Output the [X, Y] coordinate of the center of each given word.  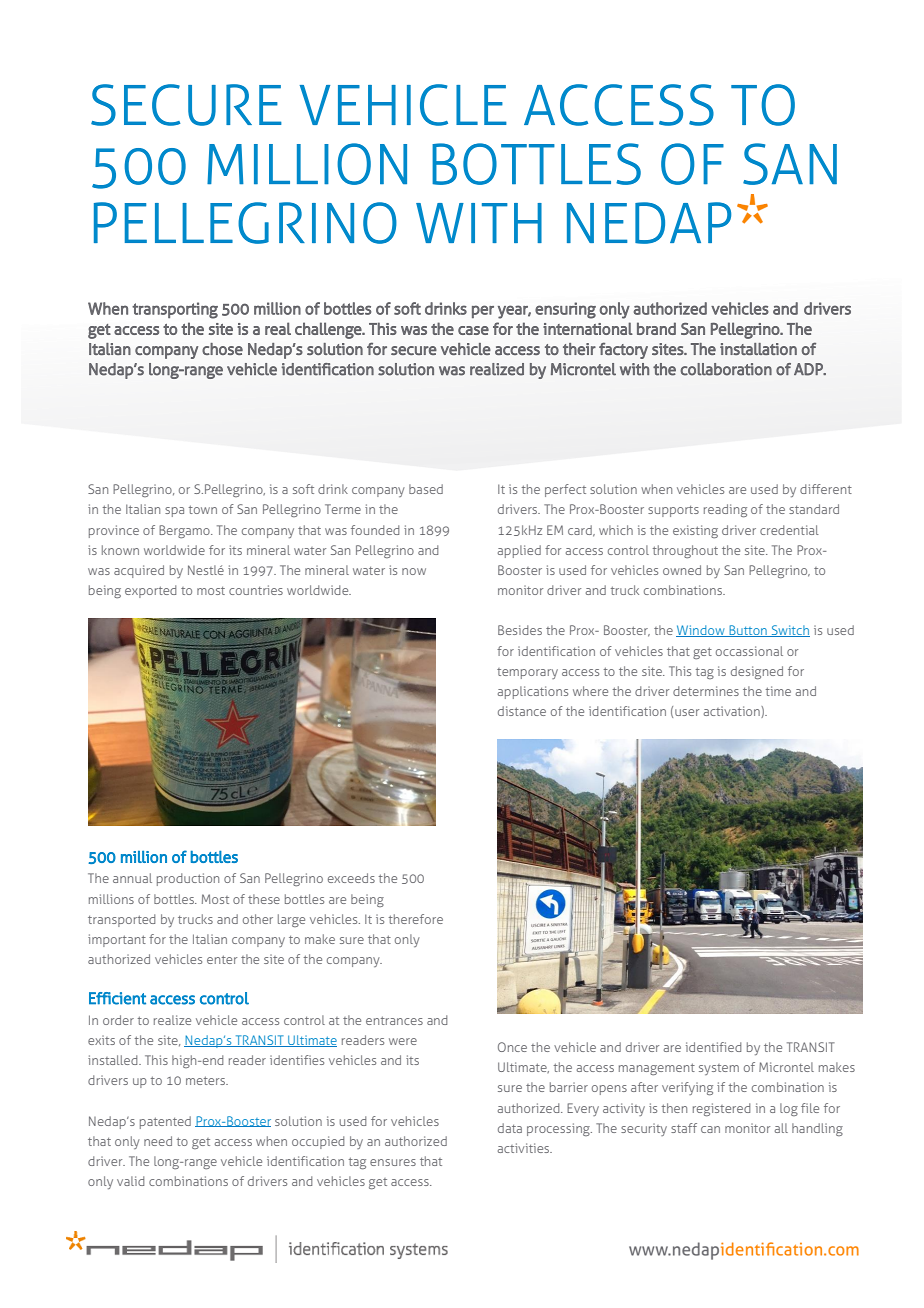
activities [525, 1148]
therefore [416, 919]
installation [758, 349]
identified [713, 1047]
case [473, 330]
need [158, 1141]
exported [150, 591]
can [710, 1129]
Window [701, 631]
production [188, 879]
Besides [520, 630]
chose [222, 349]
